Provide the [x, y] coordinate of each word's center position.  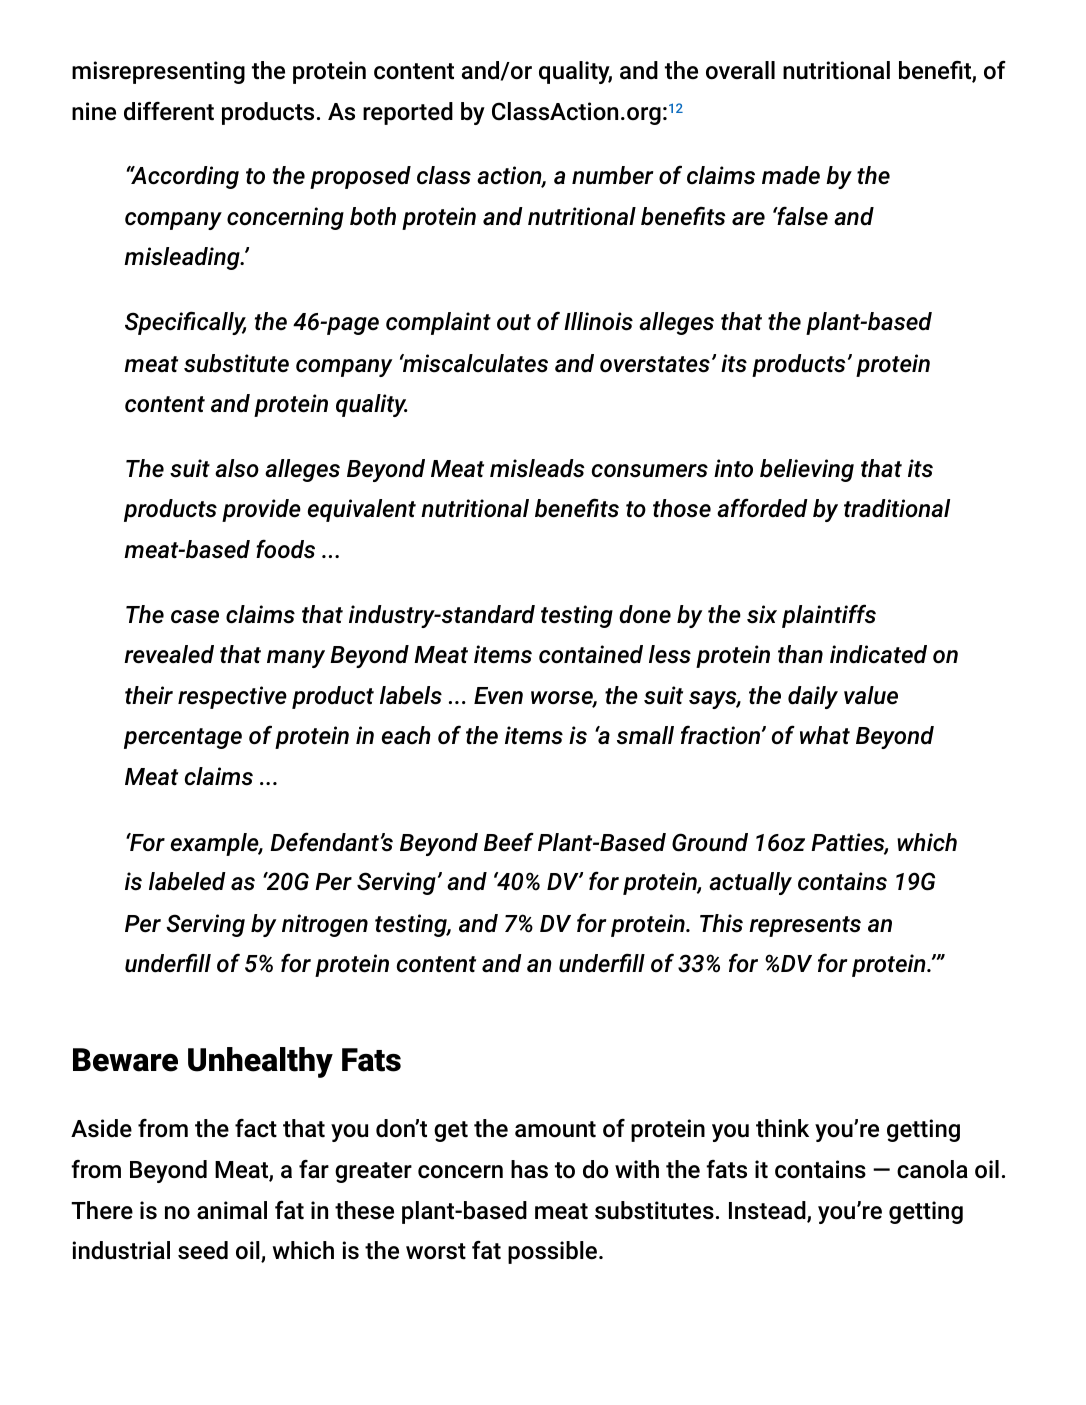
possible [552, 1252]
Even [498, 696]
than [800, 654]
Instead [767, 1210]
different [169, 111]
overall [740, 70]
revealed [169, 654]
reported [408, 113]
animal [232, 1210]
